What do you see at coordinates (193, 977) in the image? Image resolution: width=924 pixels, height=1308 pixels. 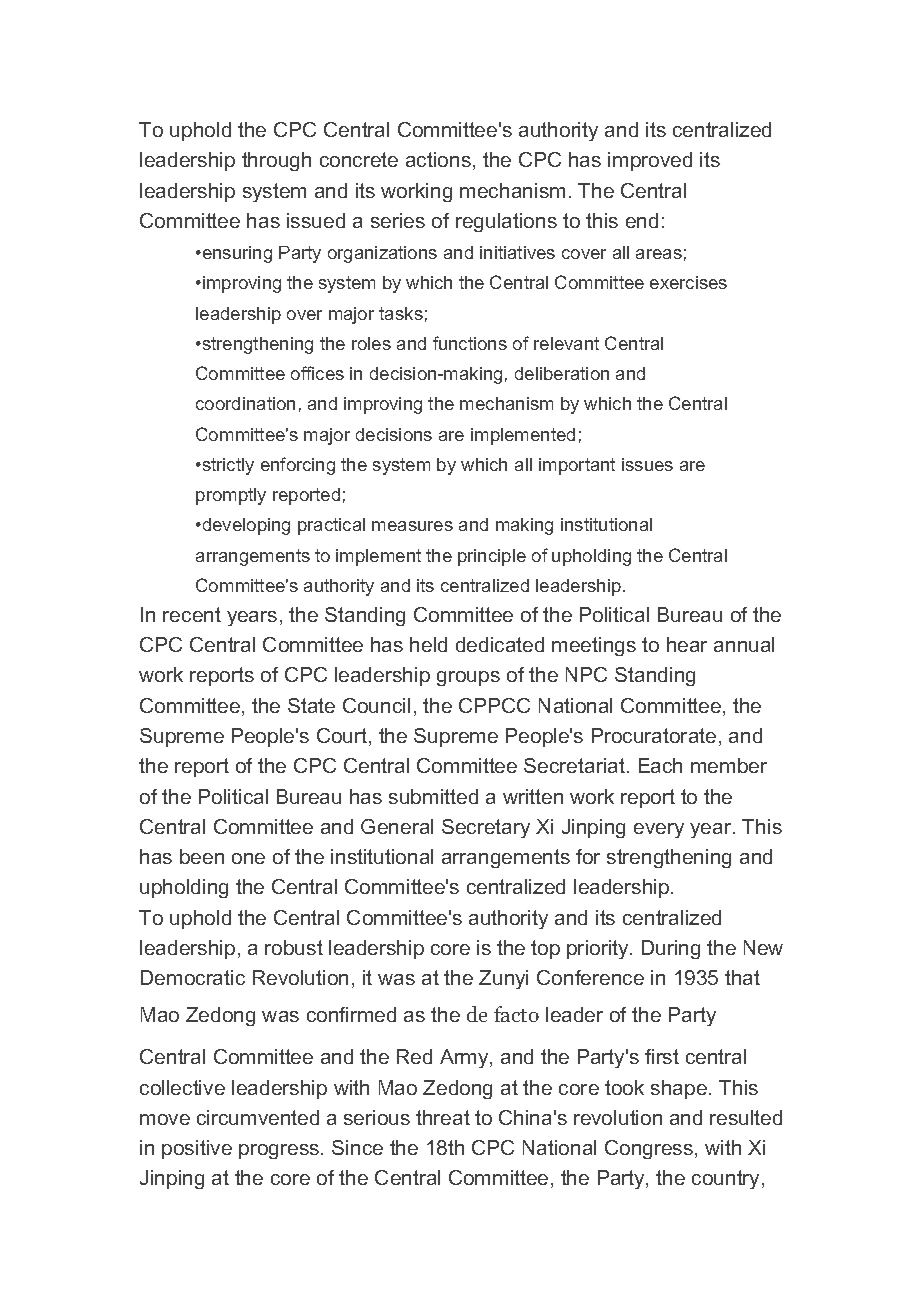 I see `Democratic` at bounding box center [193, 977].
